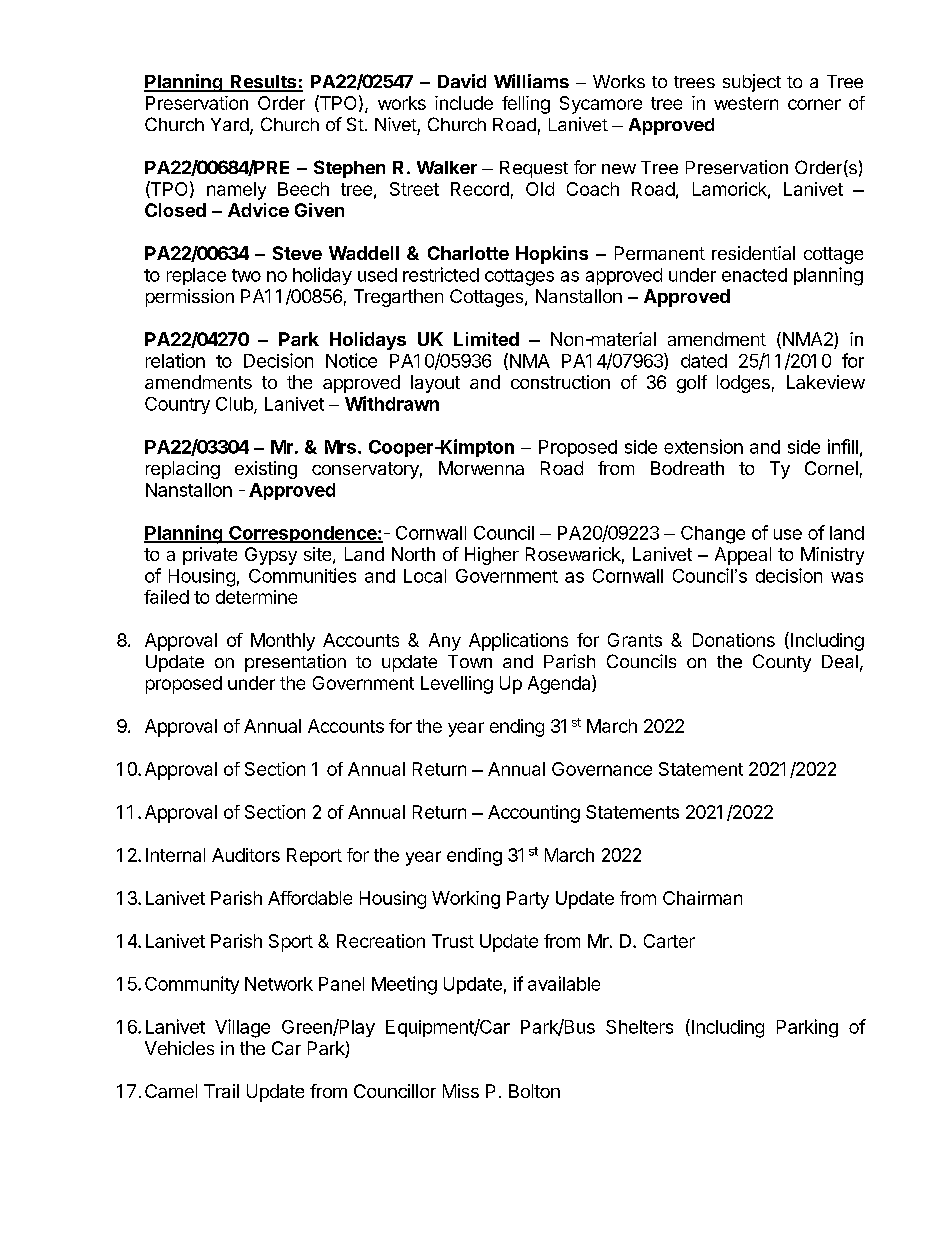 Image resolution: width=952 pixels, height=1233 pixels. I want to click on Chairman, so click(702, 898).
